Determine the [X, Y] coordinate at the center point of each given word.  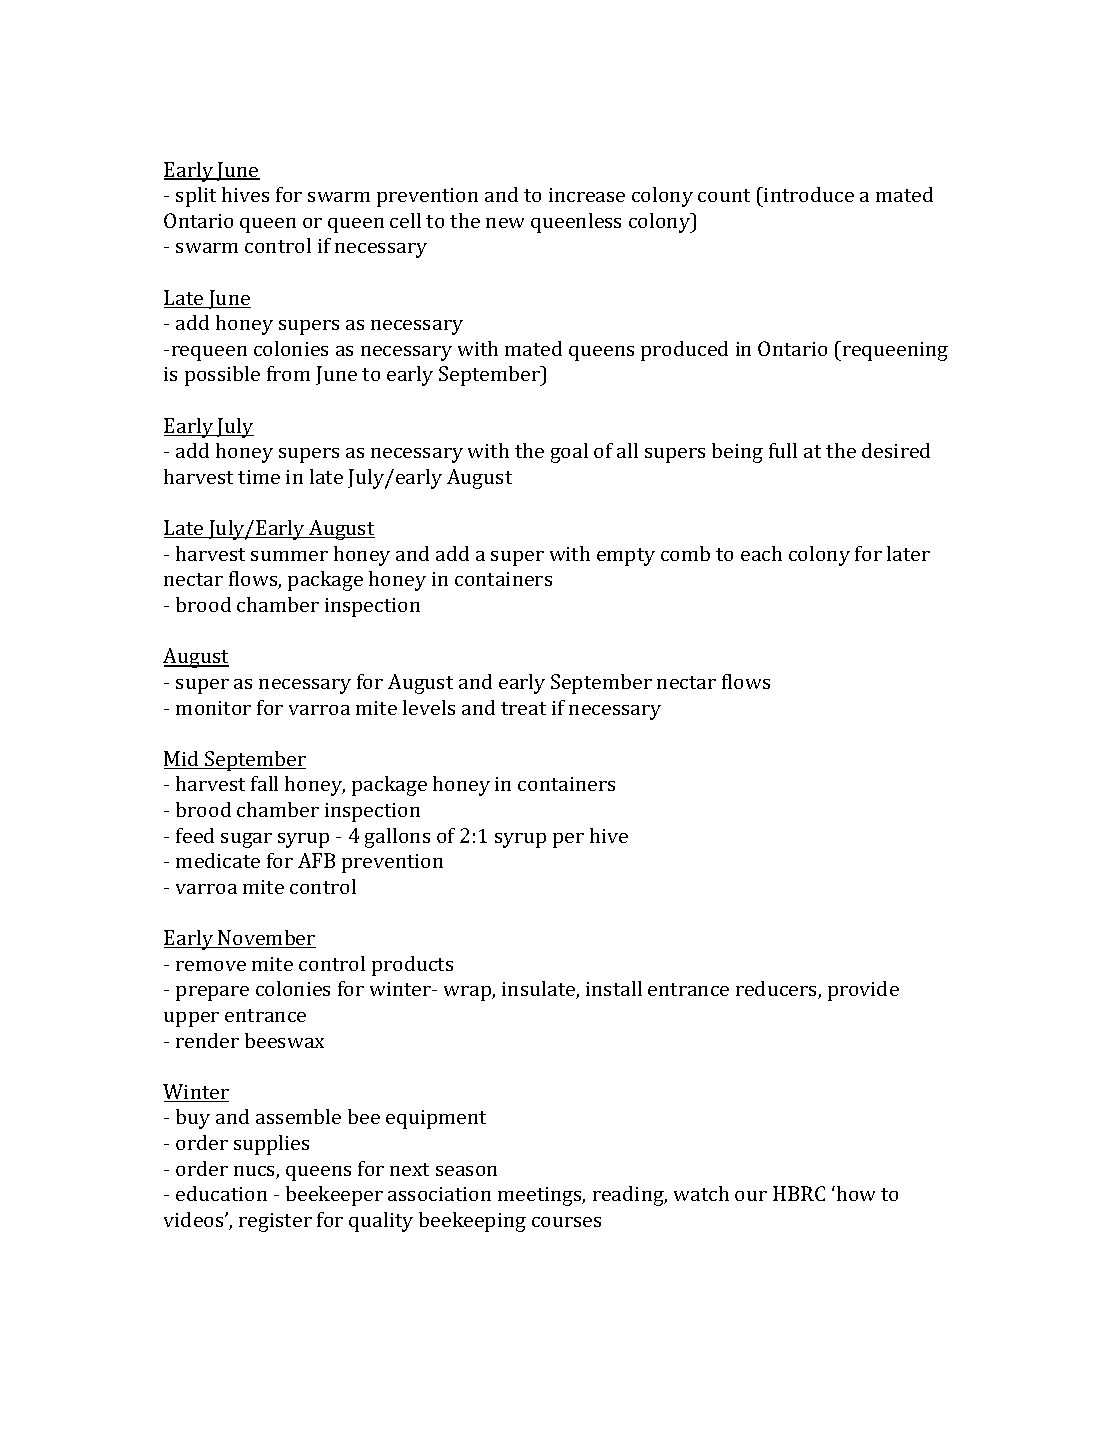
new [505, 223]
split [196, 197]
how [854, 1193]
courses [566, 1222]
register [275, 1222]
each [761, 553]
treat [523, 708]
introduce [808, 194]
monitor [213, 708]
